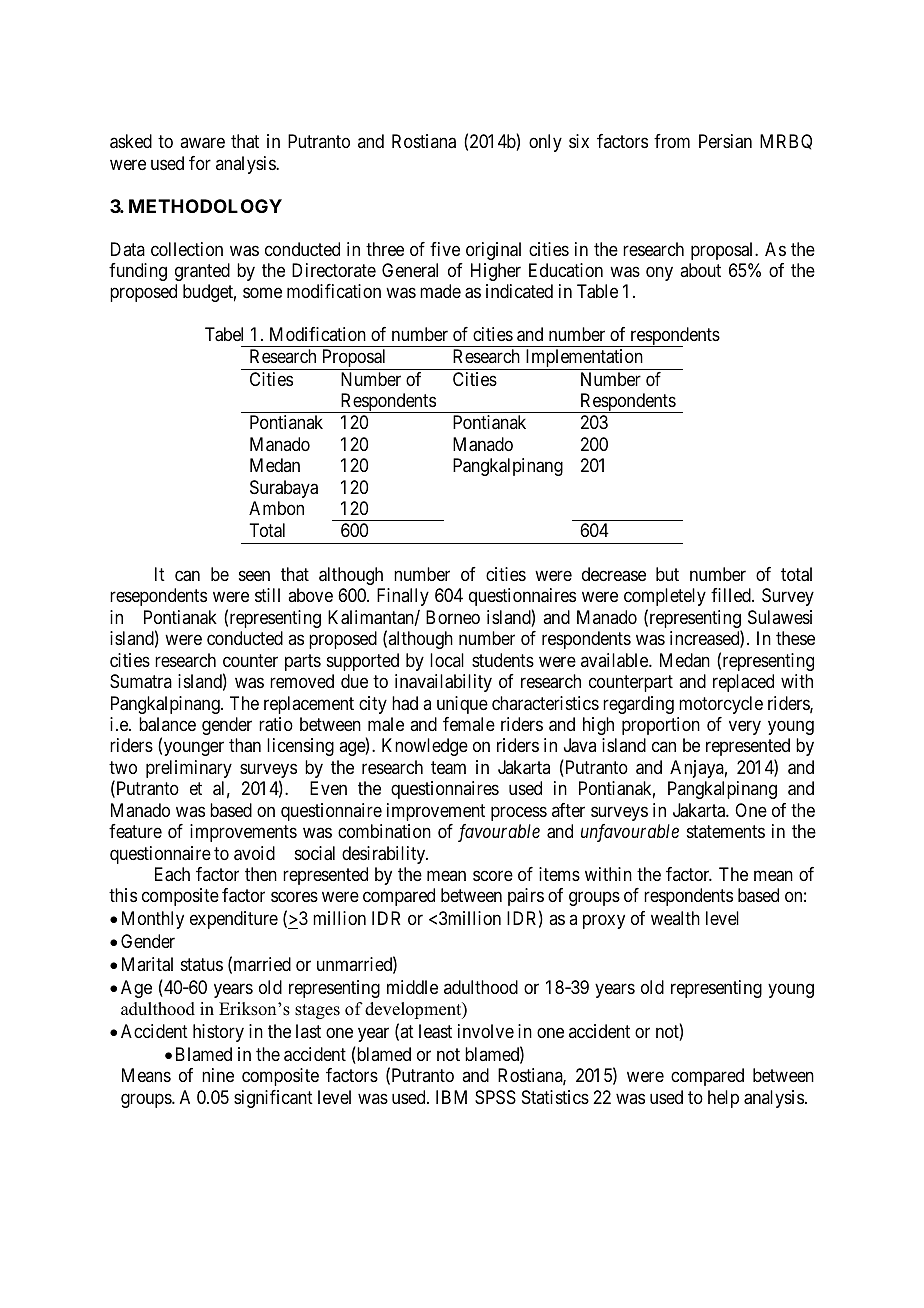  What do you see at coordinates (453, 617) in the image?
I see `Borneo` at bounding box center [453, 617].
